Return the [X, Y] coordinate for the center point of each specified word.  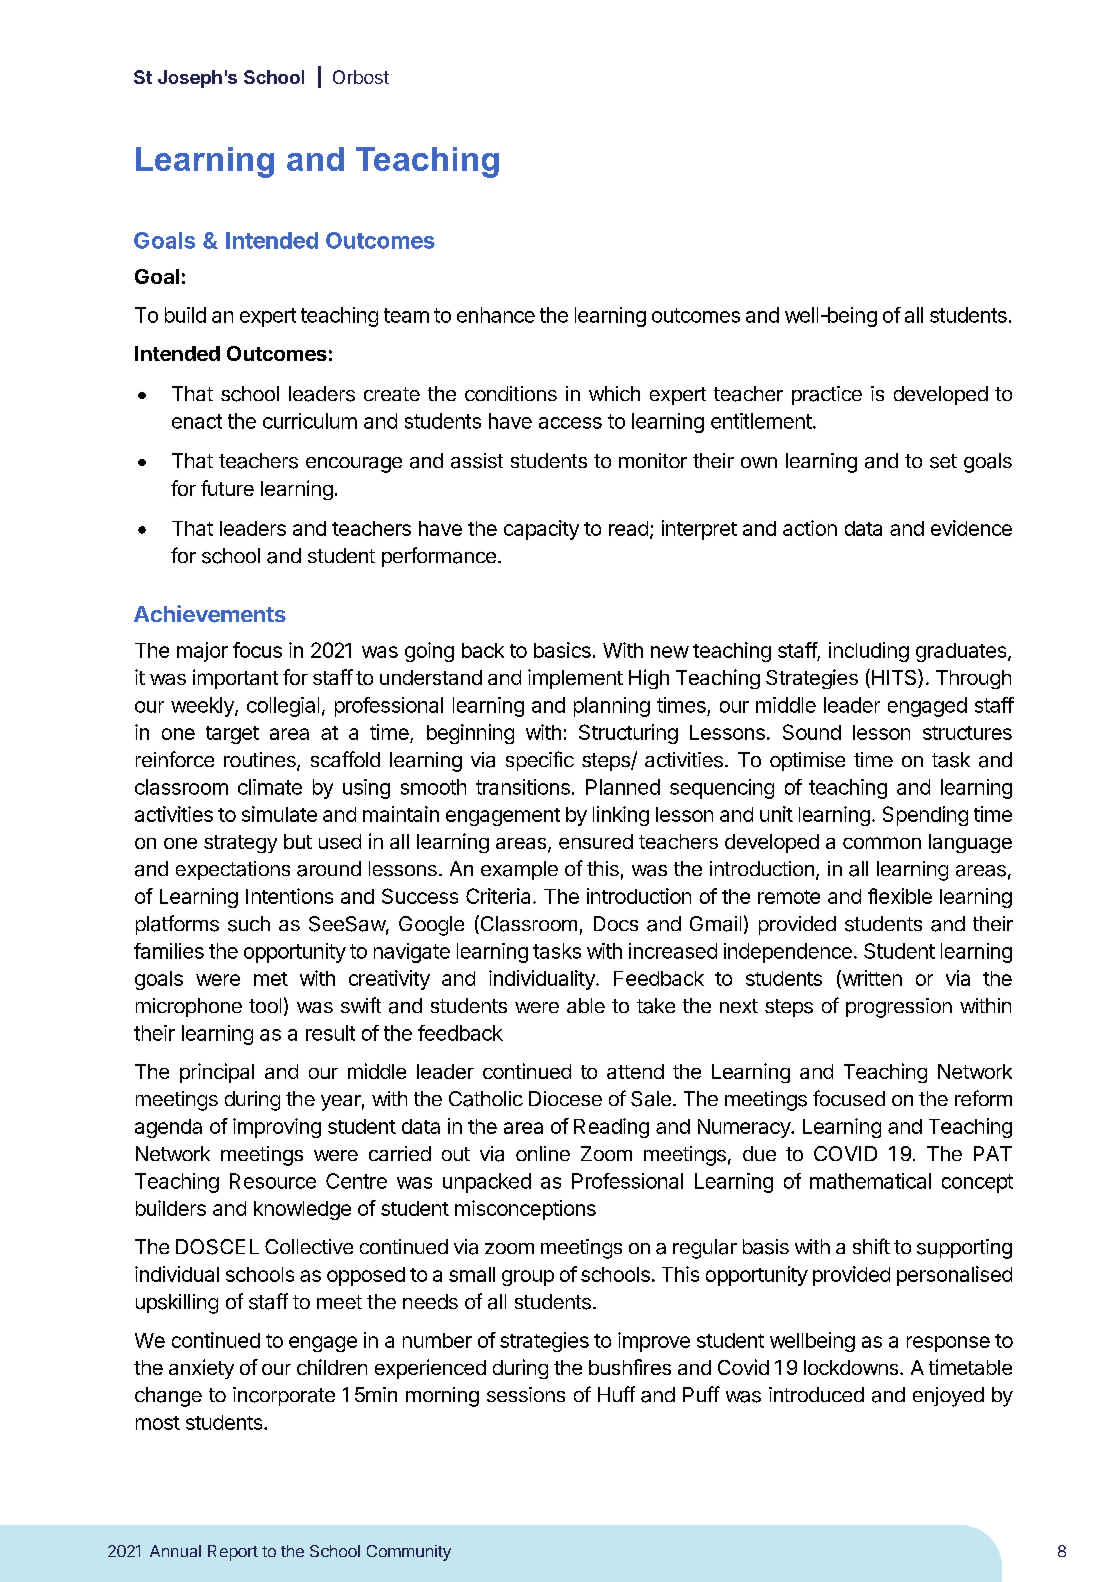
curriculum [310, 421]
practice [827, 395]
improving [277, 1128]
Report [233, 1553]
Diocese [565, 1098]
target [232, 735]
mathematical [870, 1181]
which [614, 393]
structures [967, 733]
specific [540, 761]
